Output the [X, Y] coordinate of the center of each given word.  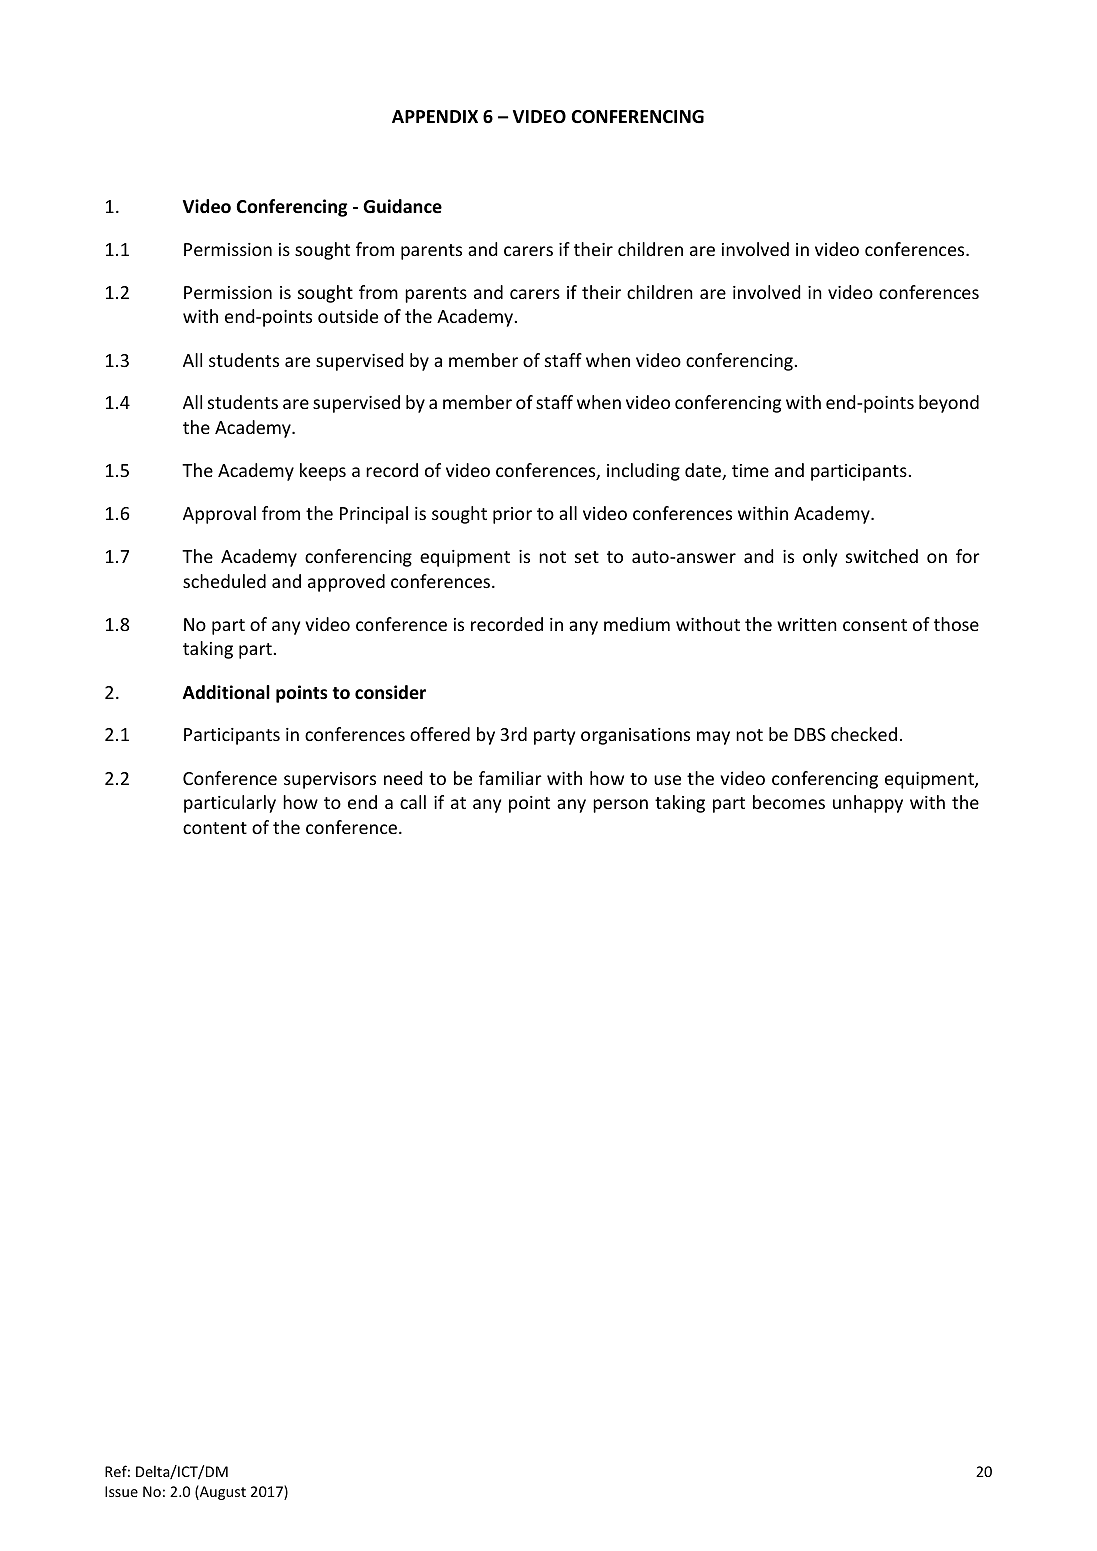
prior [512, 515]
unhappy [868, 804]
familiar [510, 778]
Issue [121, 1491]
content [215, 828]
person [620, 806]
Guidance [402, 206]
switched [882, 556]
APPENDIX [435, 116]
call [413, 802]
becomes [789, 802]
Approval [219, 515]
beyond [949, 404]
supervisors [330, 780]
